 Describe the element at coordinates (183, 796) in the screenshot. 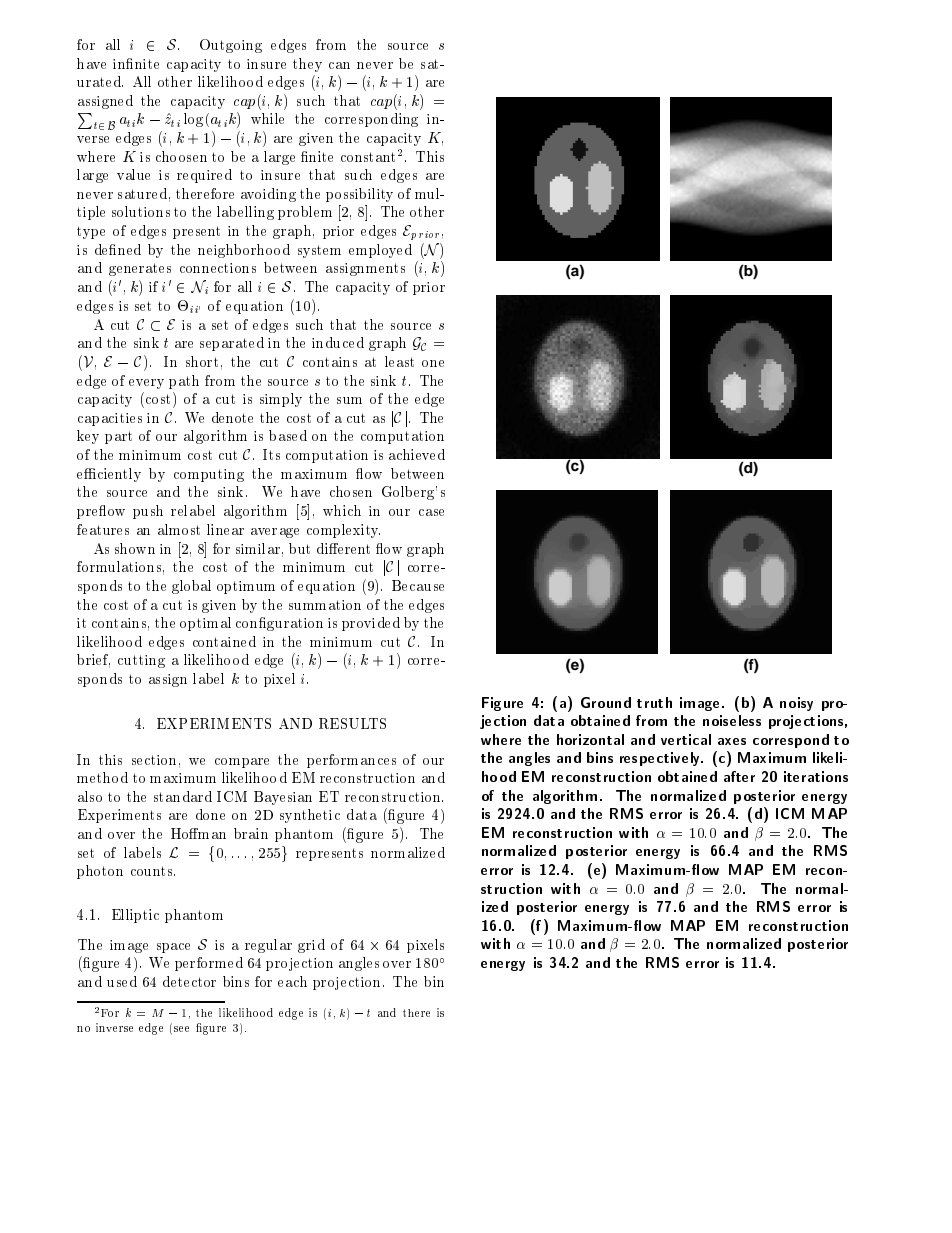

I see `standard` at that location.
